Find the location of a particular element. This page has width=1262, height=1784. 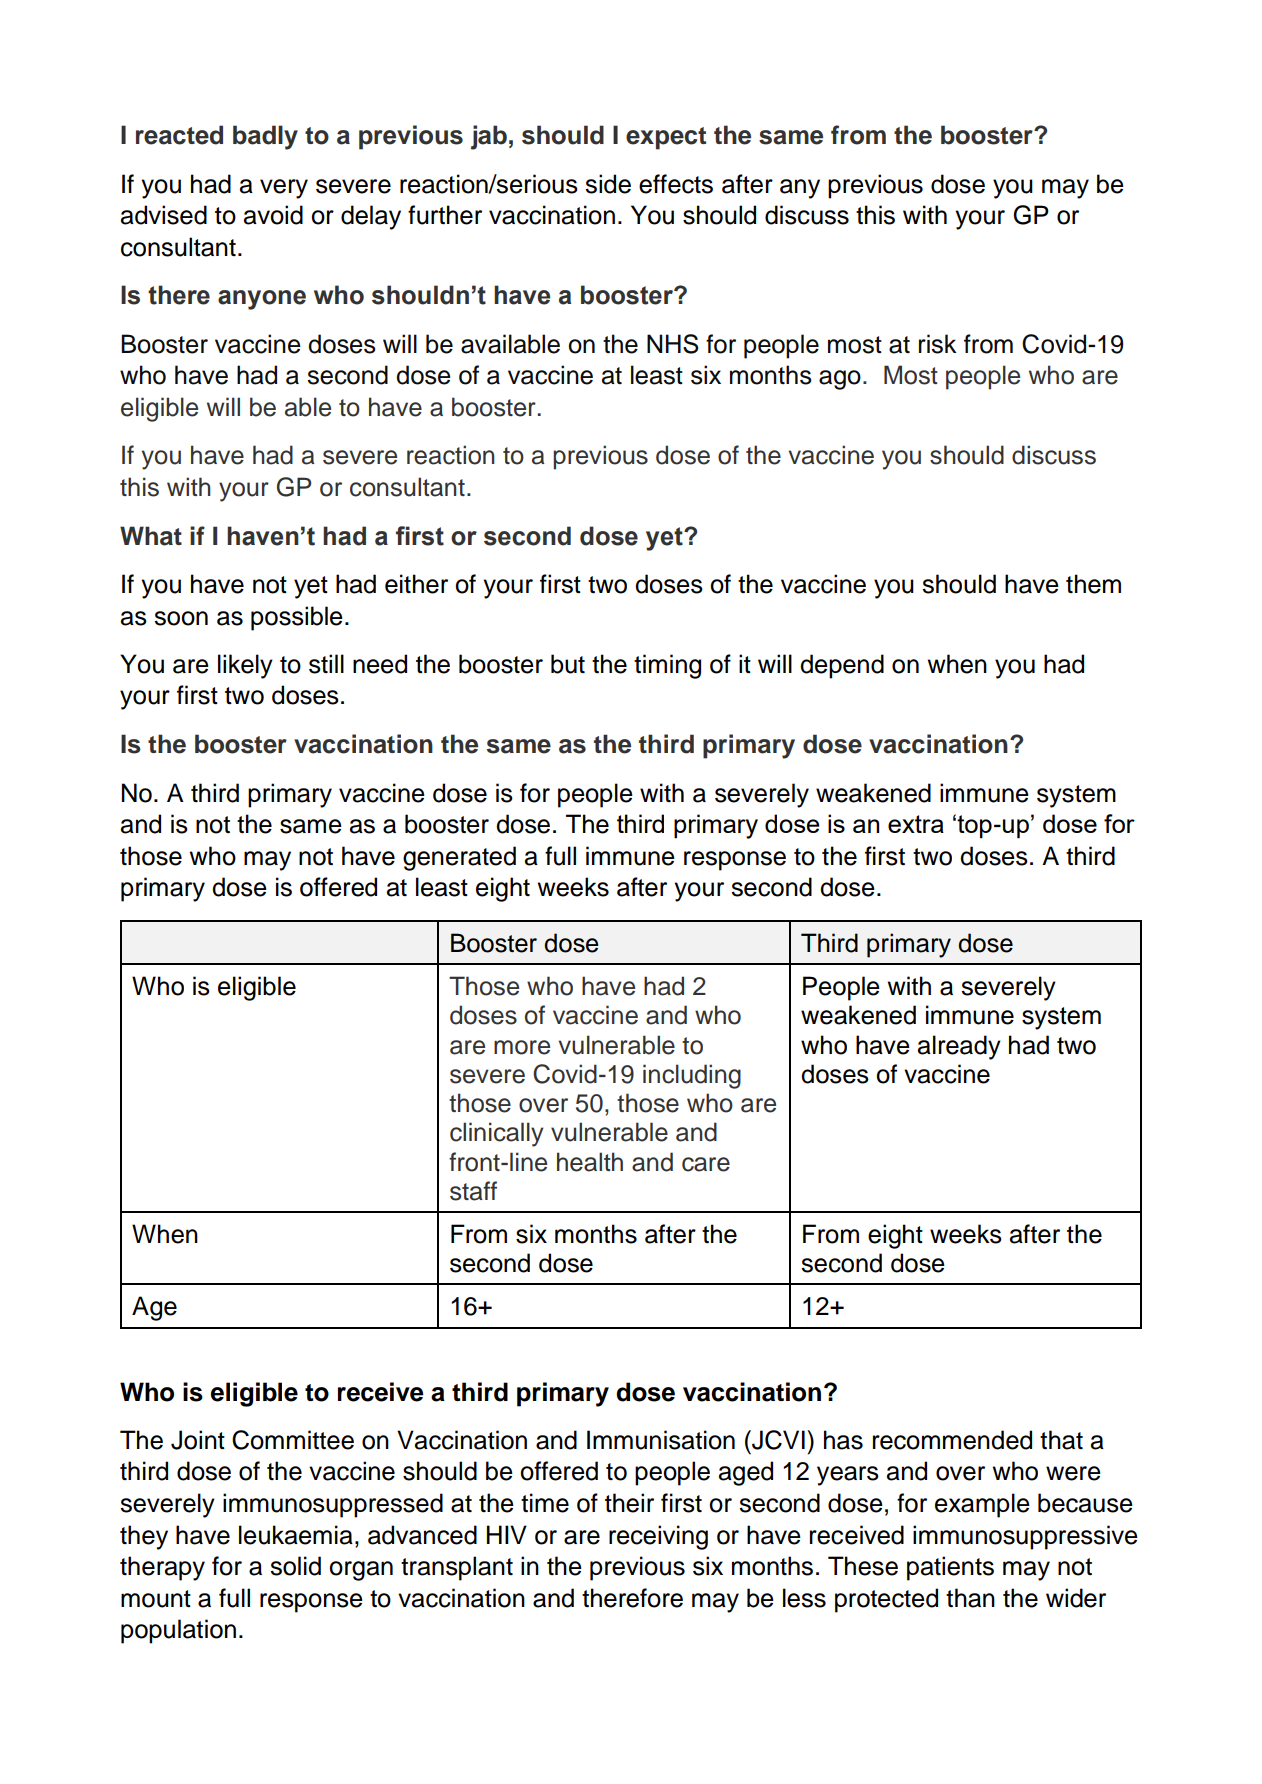

likely is located at coordinates (245, 666).
